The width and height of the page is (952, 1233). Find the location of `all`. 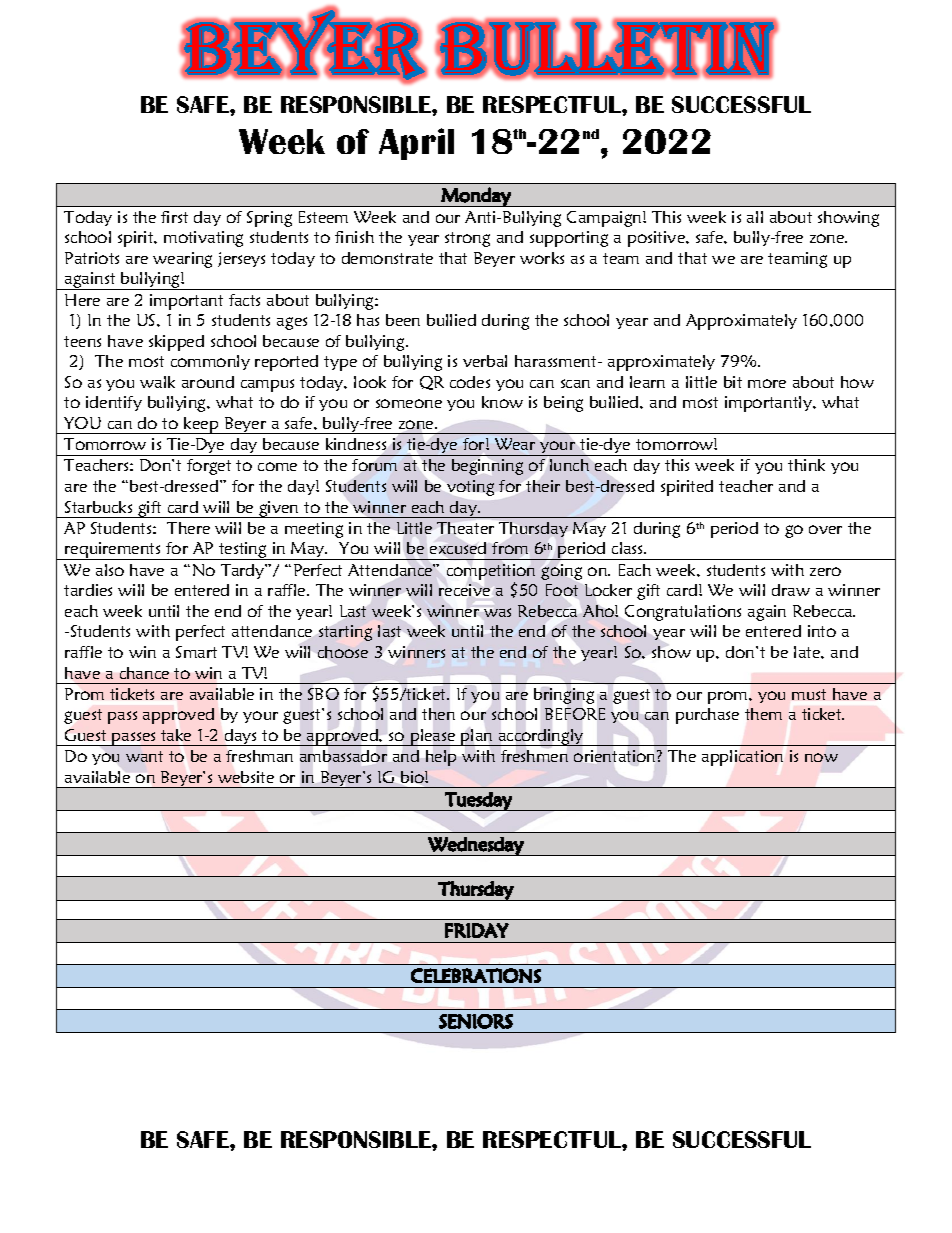

all is located at coordinates (755, 217).
